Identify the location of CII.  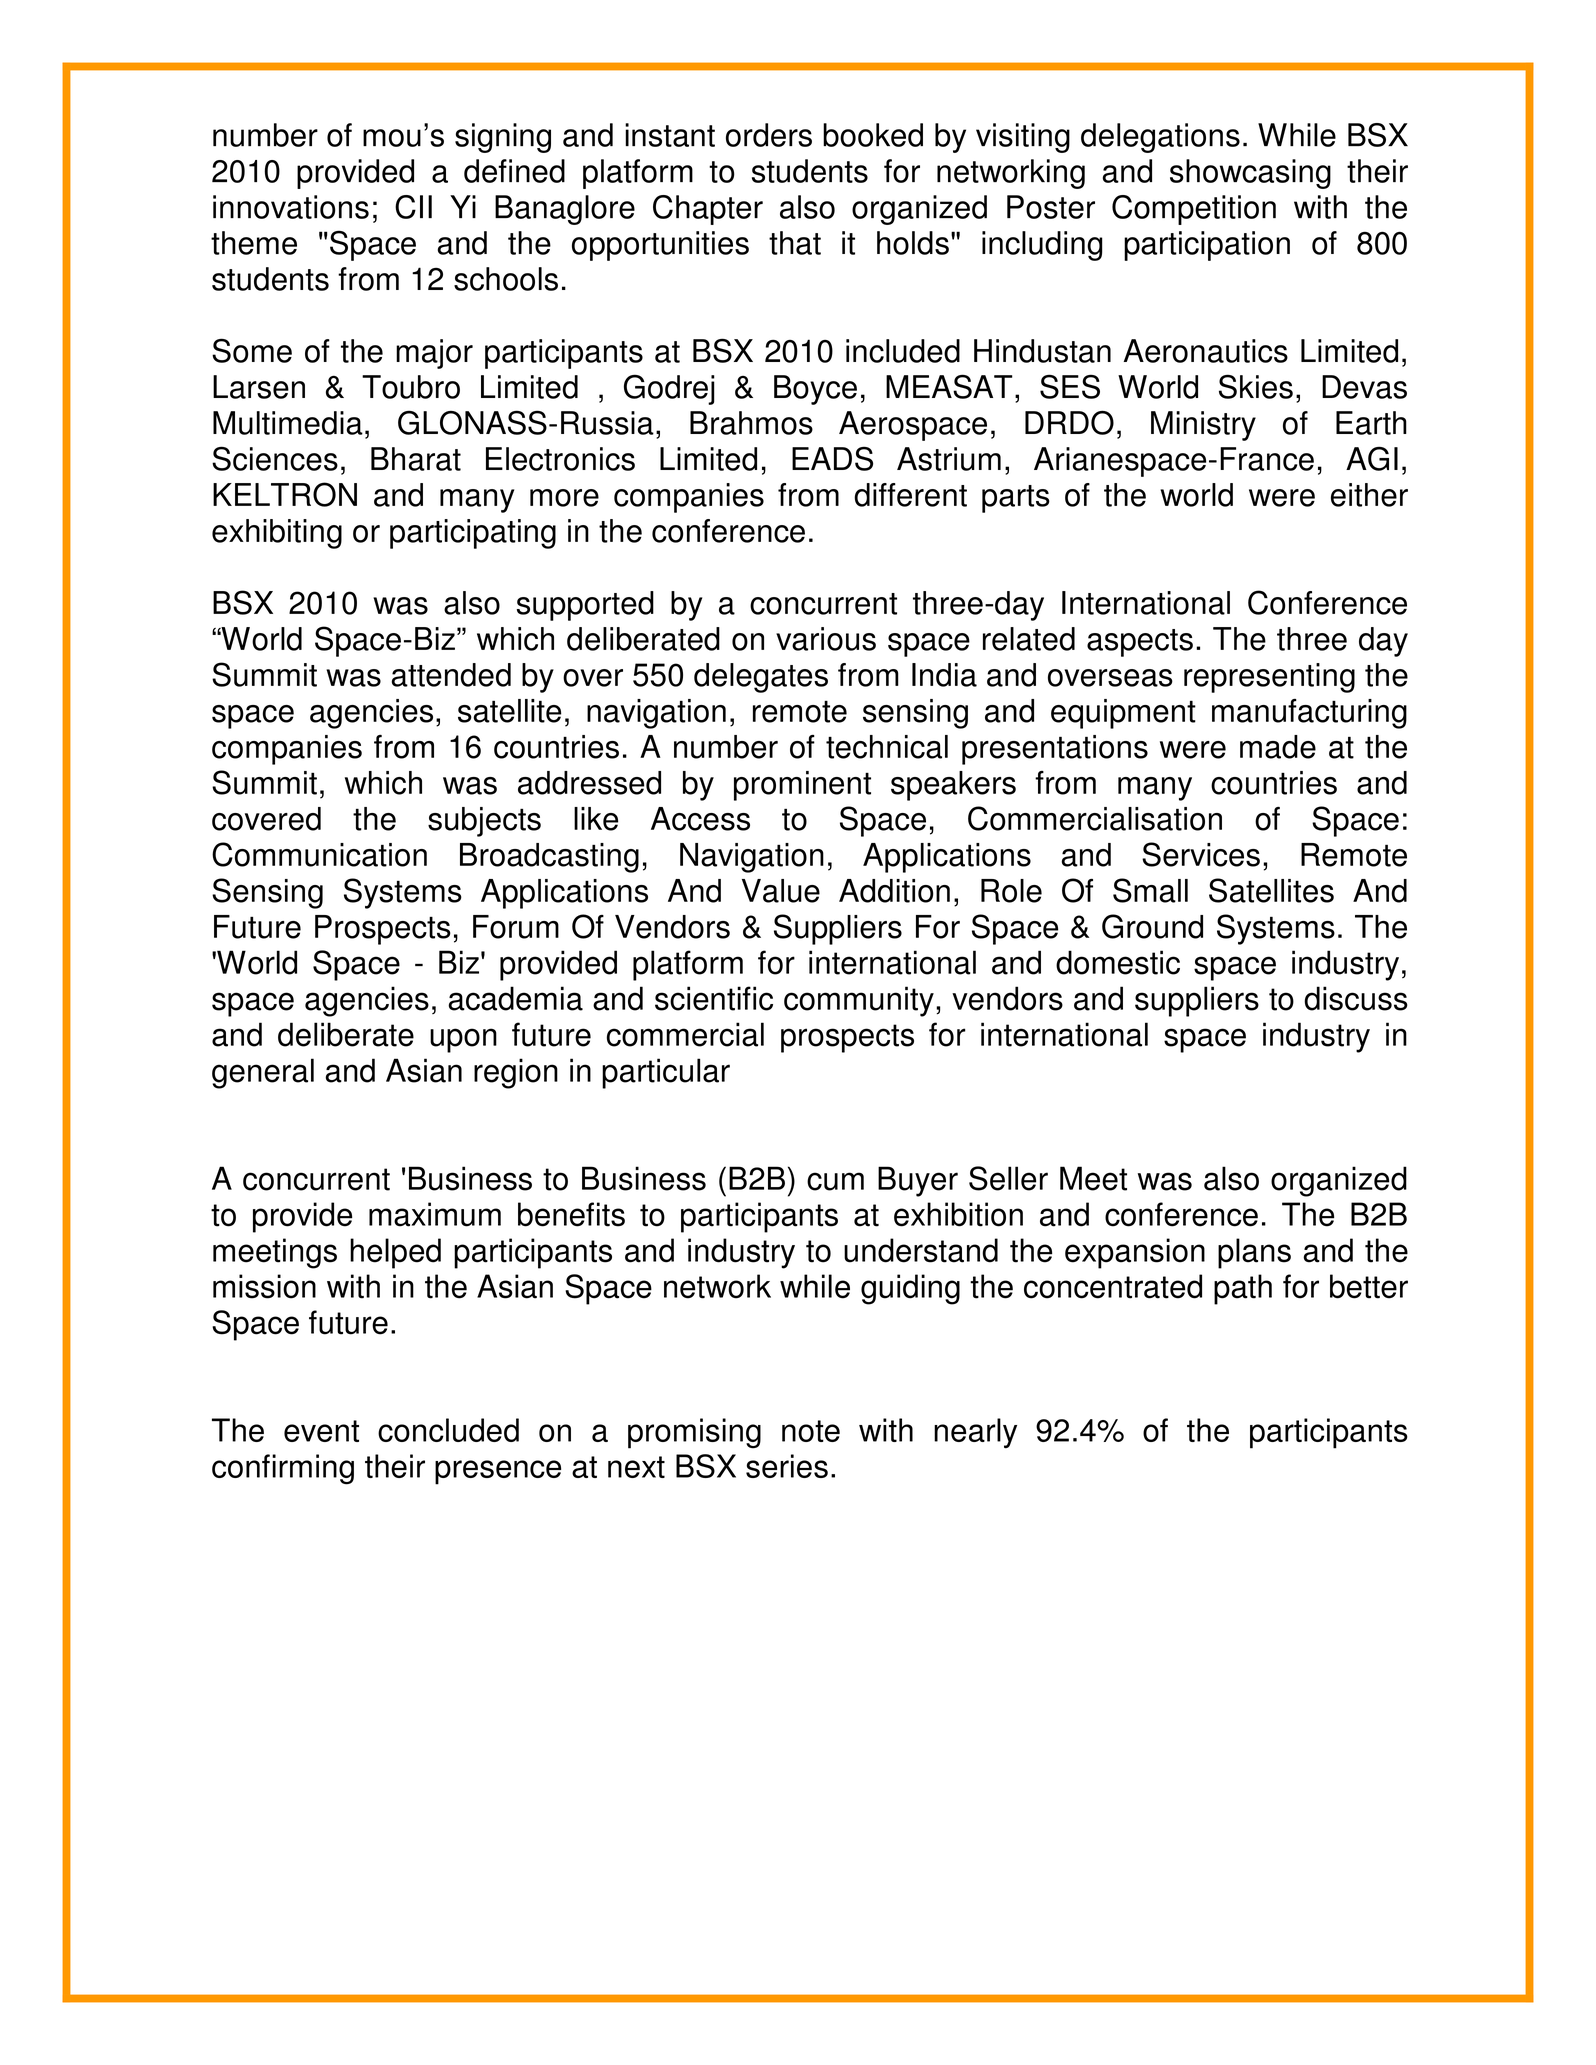
(413, 207).
